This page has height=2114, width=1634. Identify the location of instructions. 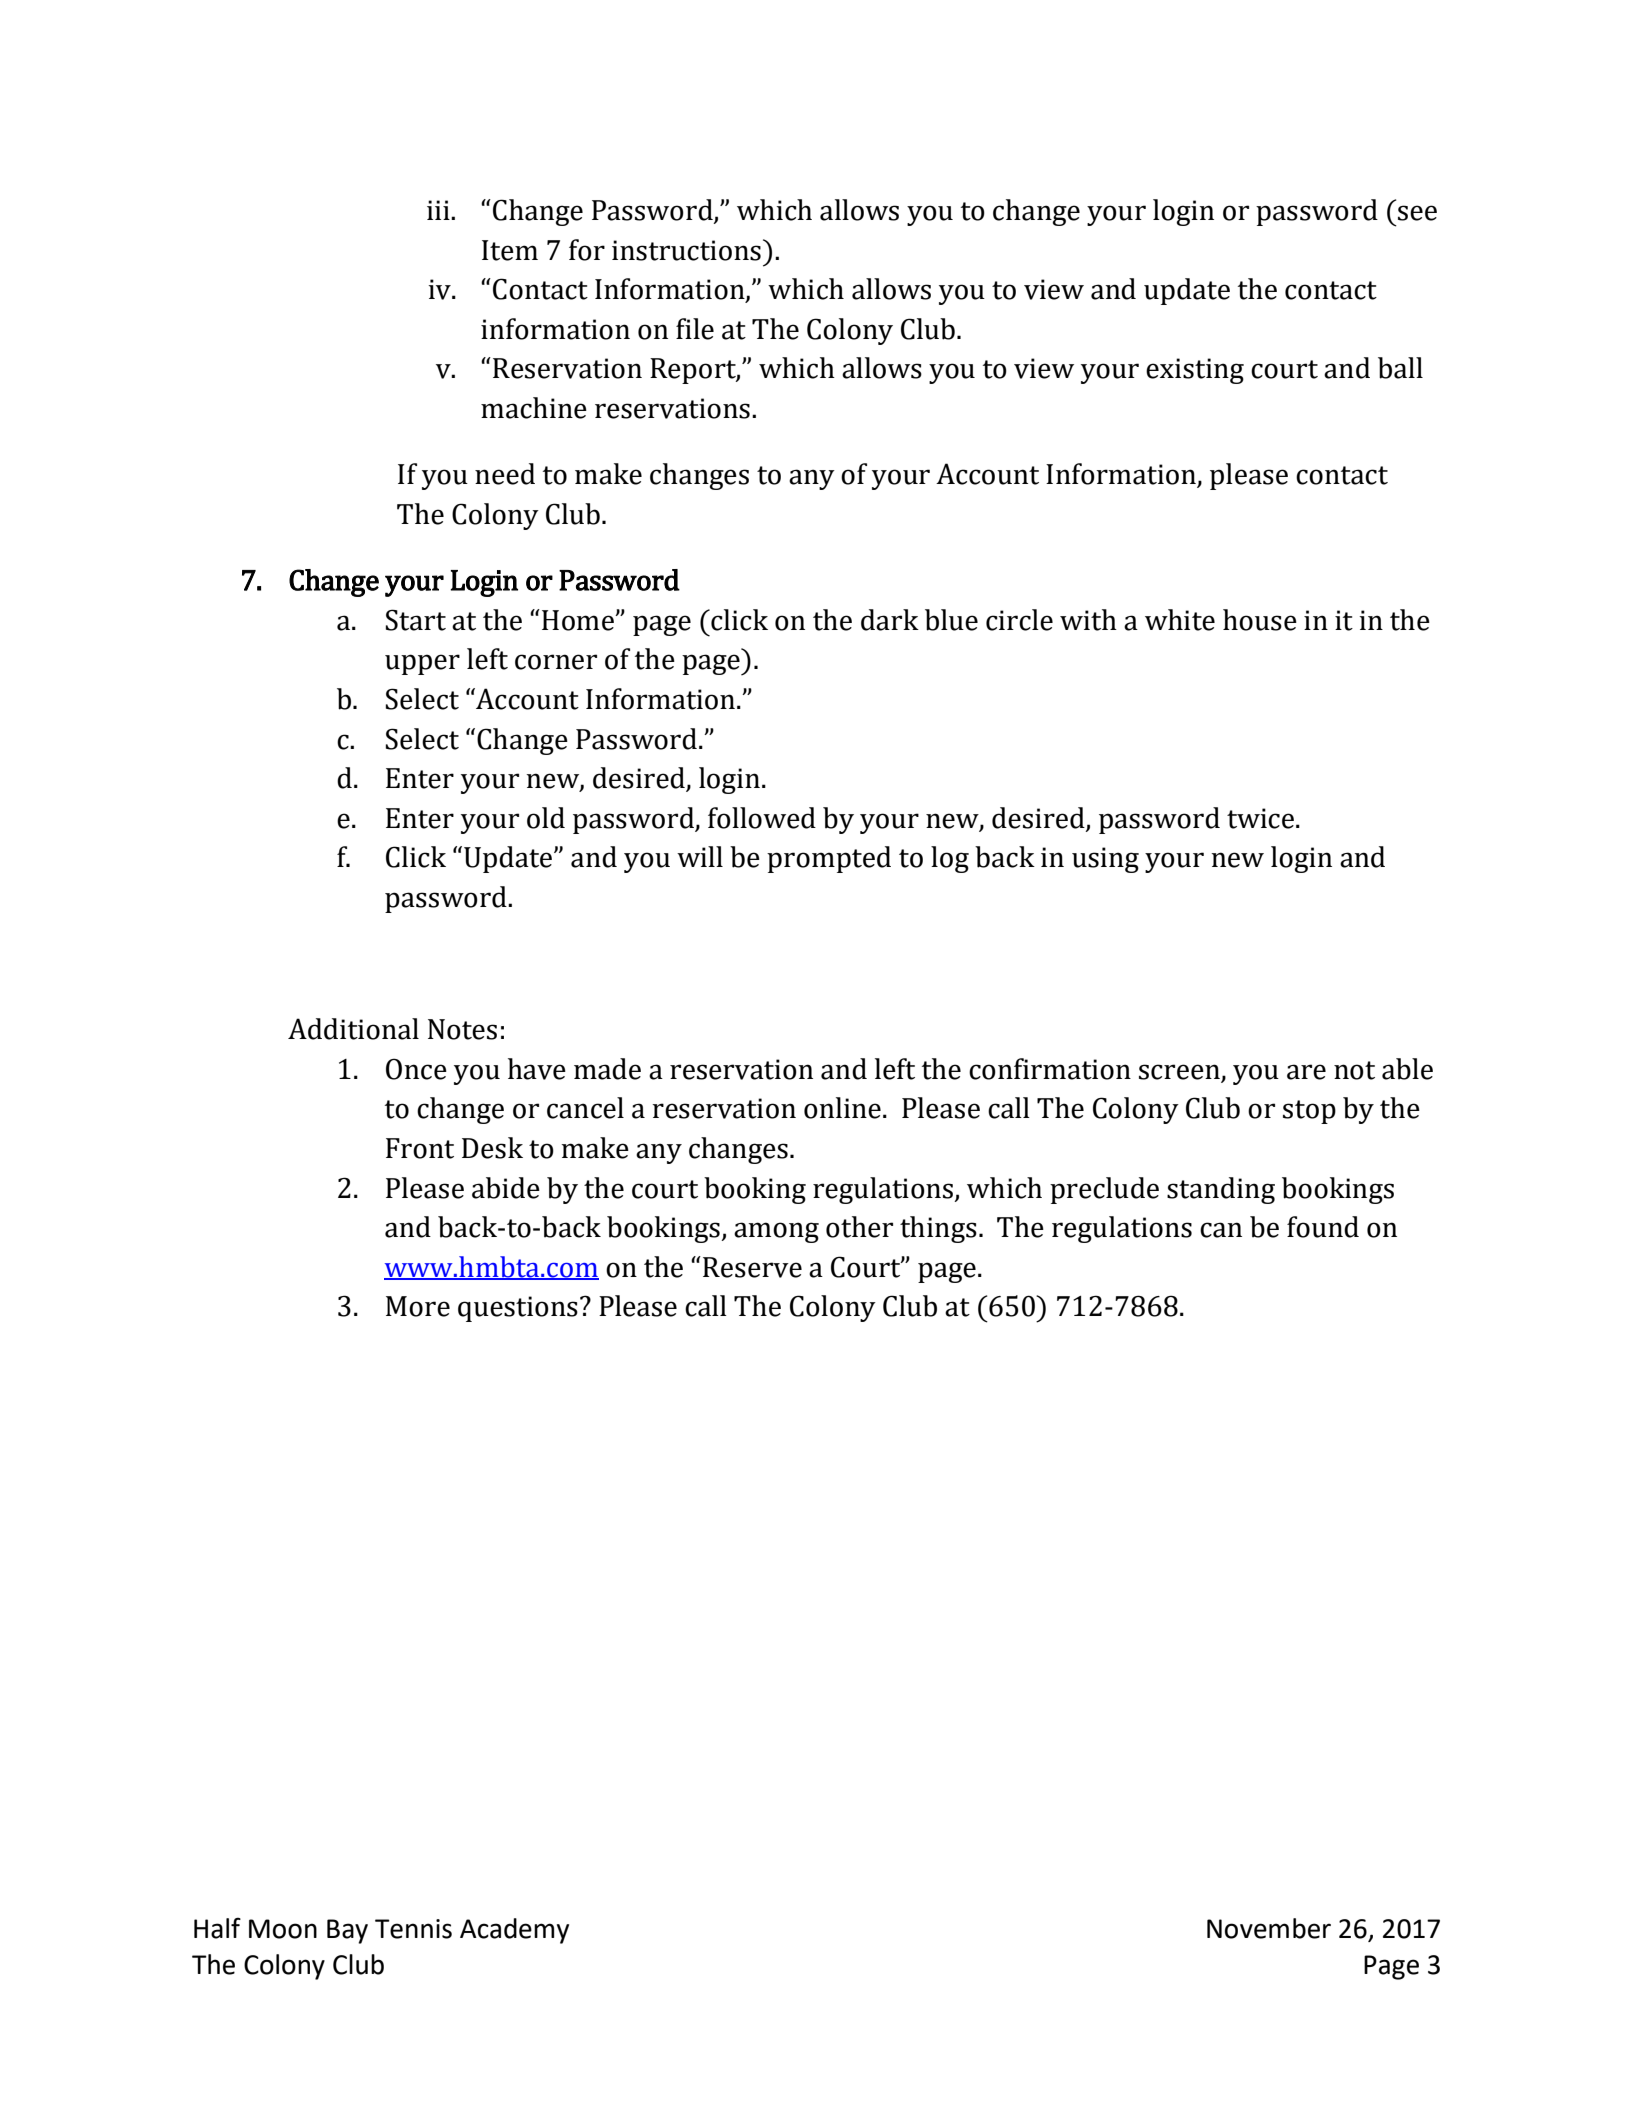
(686, 250).
